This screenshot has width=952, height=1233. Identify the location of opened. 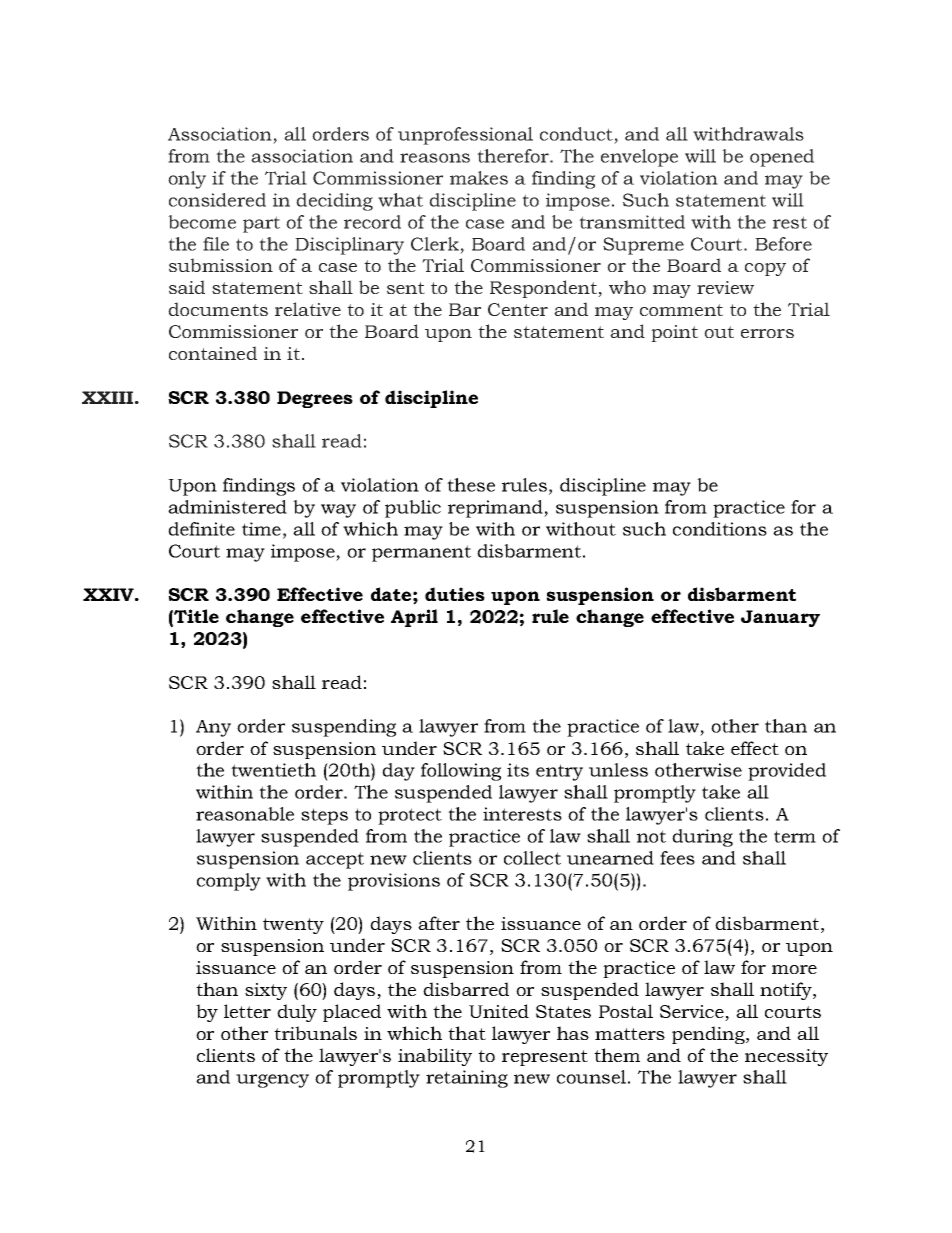
(782, 158).
